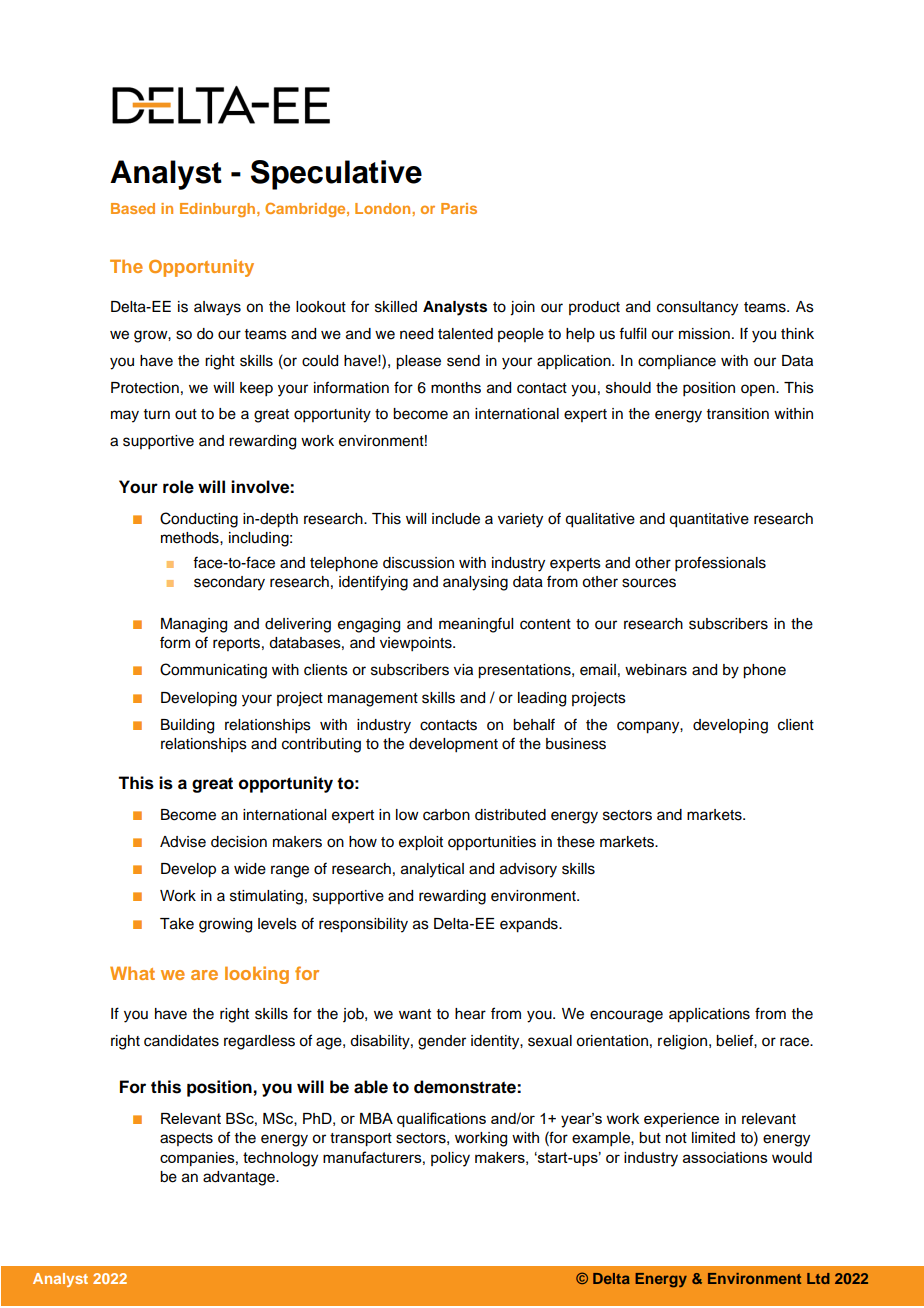 The image size is (924, 1308). What do you see at coordinates (534, 724) in the document?
I see `behalf` at bounding box center [534, 724].
